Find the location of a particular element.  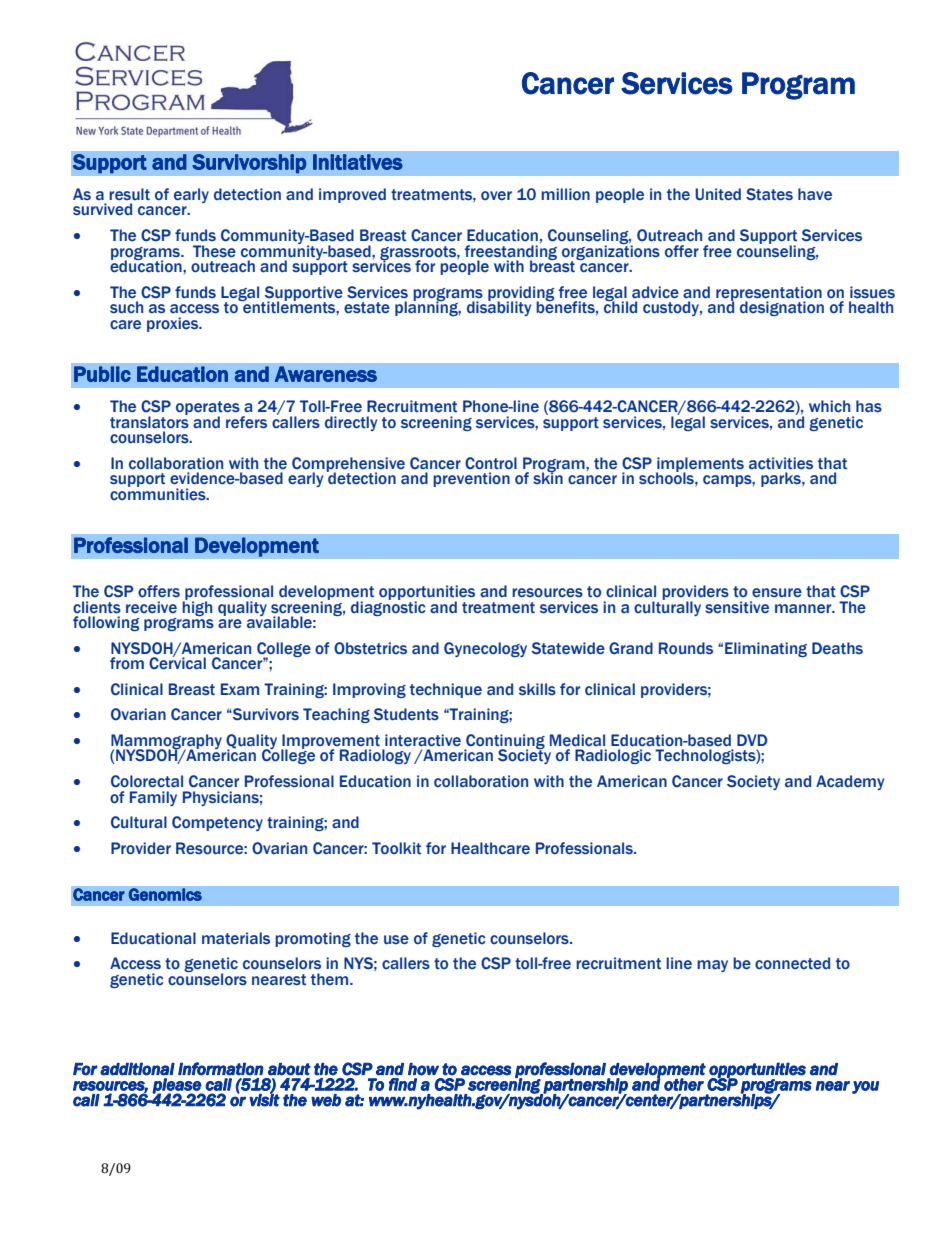

Gynecology is located at coordinates (485, 649).
